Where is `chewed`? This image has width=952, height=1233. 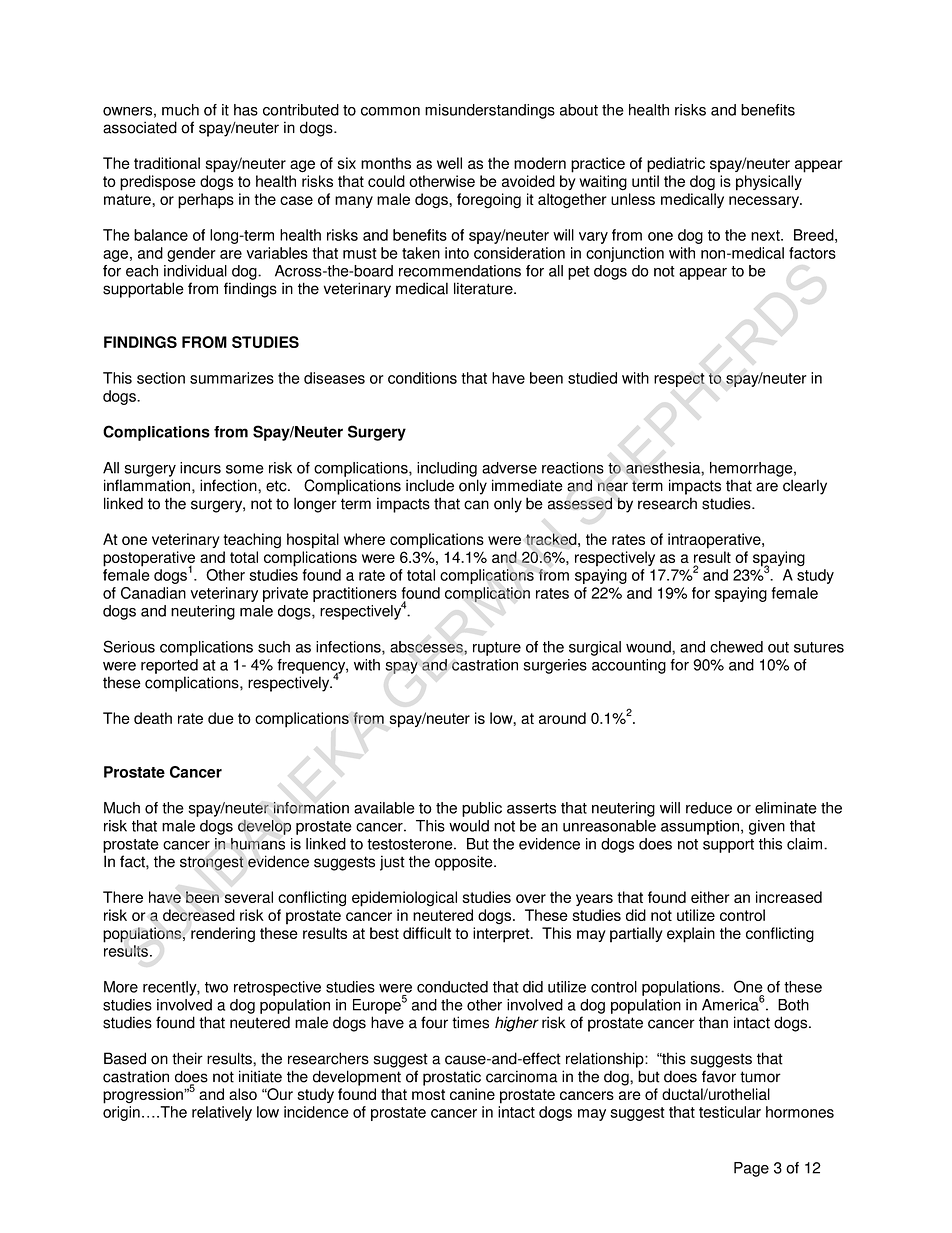
chewed is located at coordinates (736, 647).
